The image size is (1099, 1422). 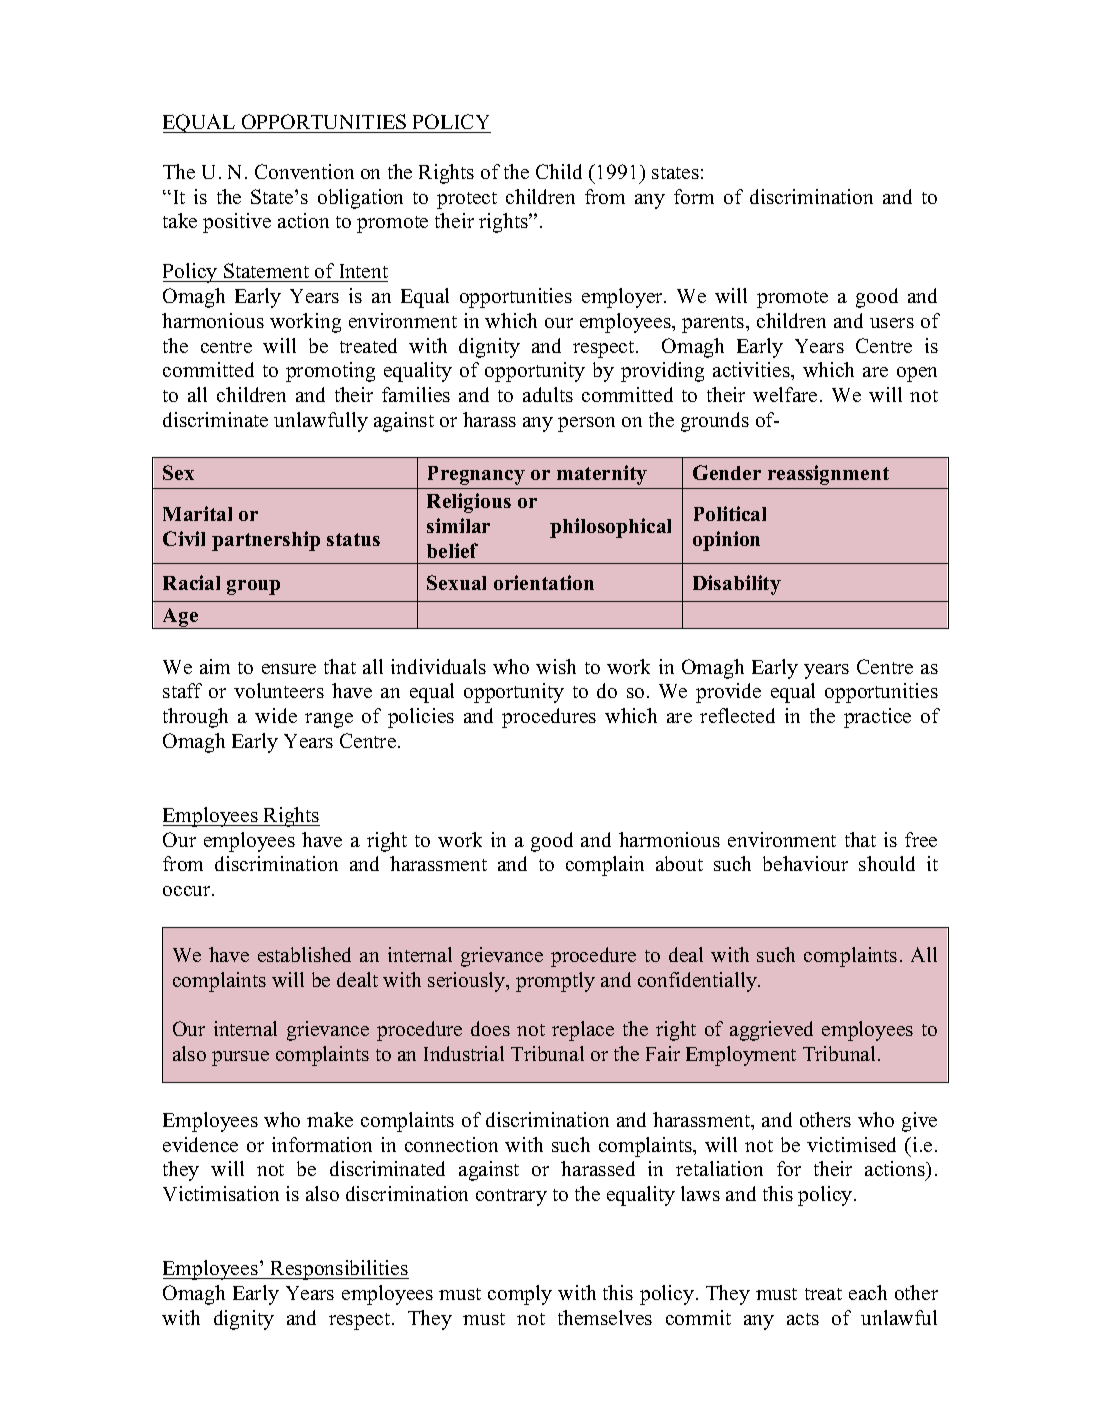 I want to click on behaviour, so click(x=805, y=863).
